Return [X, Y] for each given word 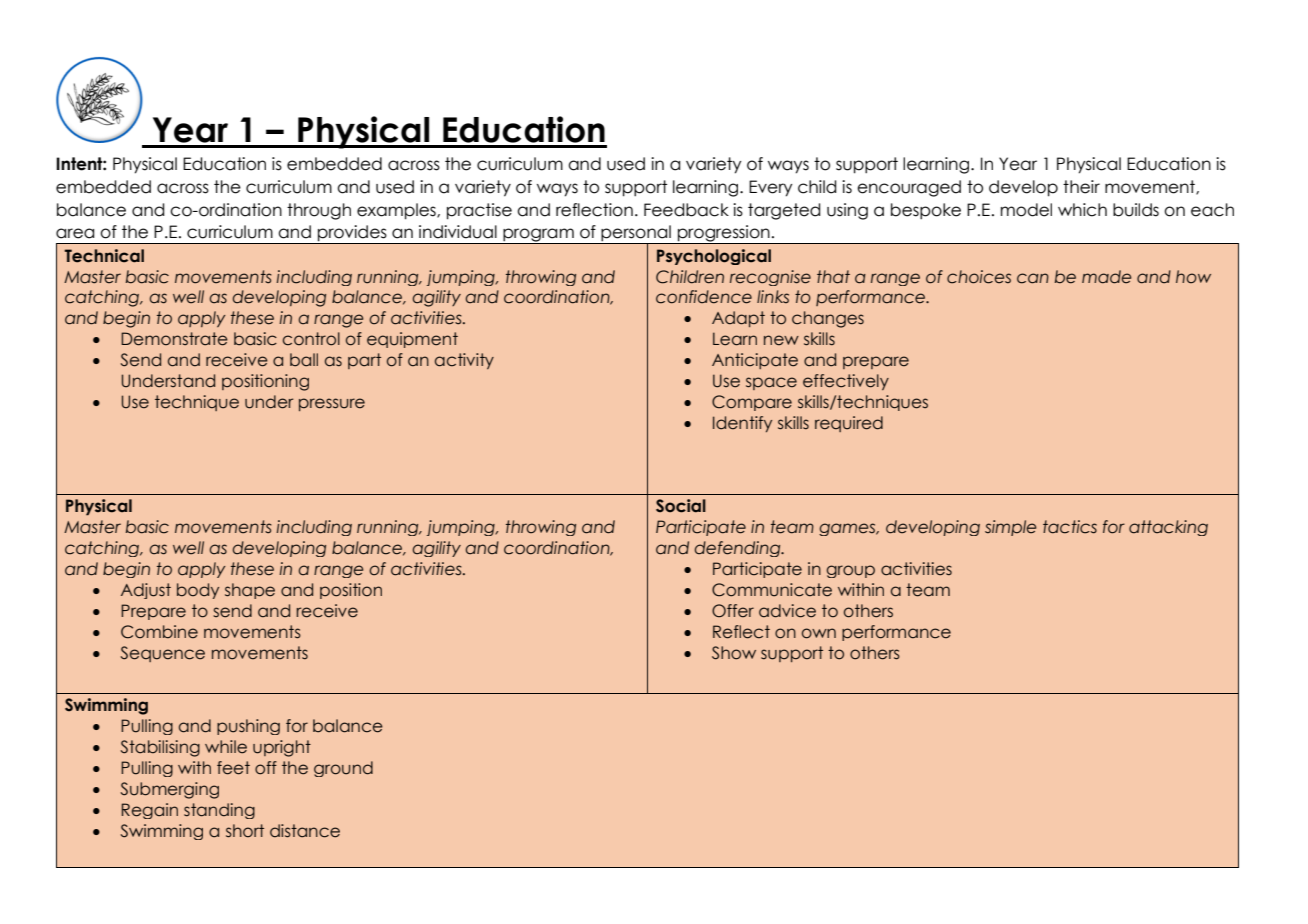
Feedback [686, 210]
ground [343, 769]
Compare [752, 403]
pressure [332, 404]
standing [219, 811]
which [1082, 210]
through [319, 211]
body [198, 591]
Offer [733, 611]
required [849, 424]
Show [734, 653]
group [850, 571]
